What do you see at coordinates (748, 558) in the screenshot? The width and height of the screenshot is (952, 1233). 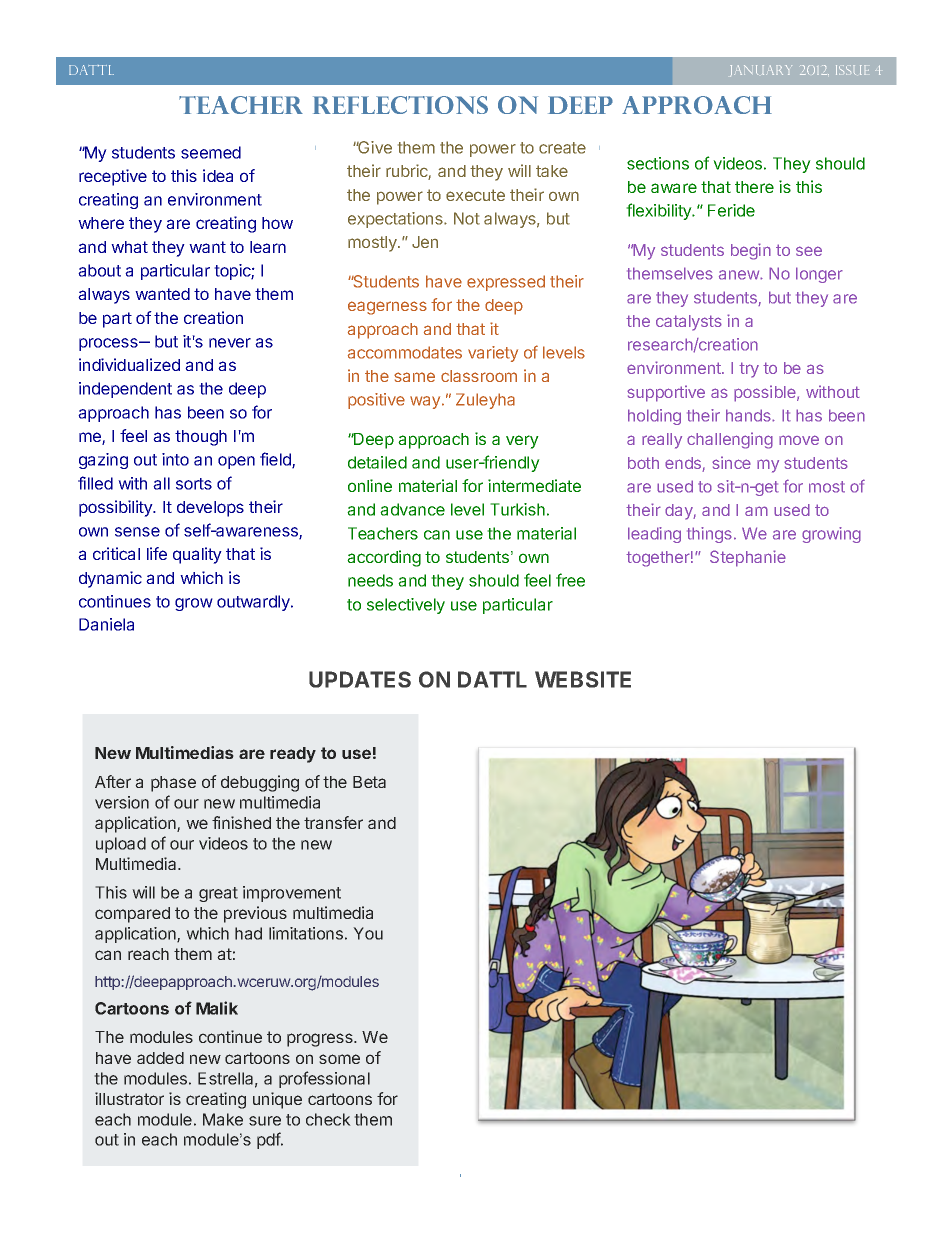 I see `Stephanie` at bounding box center [748, 558].
